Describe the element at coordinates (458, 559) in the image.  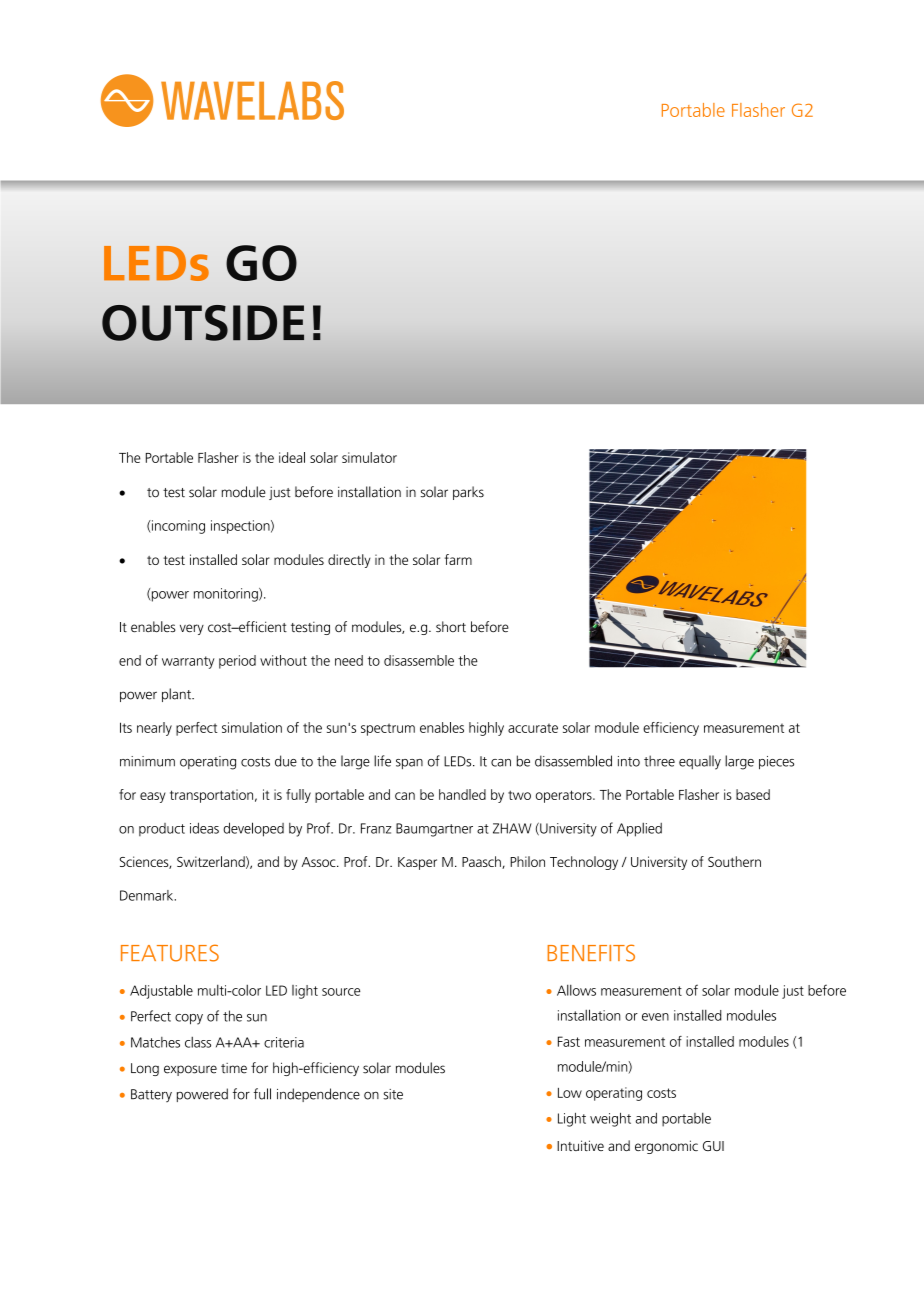
I see `farm` at that location.
